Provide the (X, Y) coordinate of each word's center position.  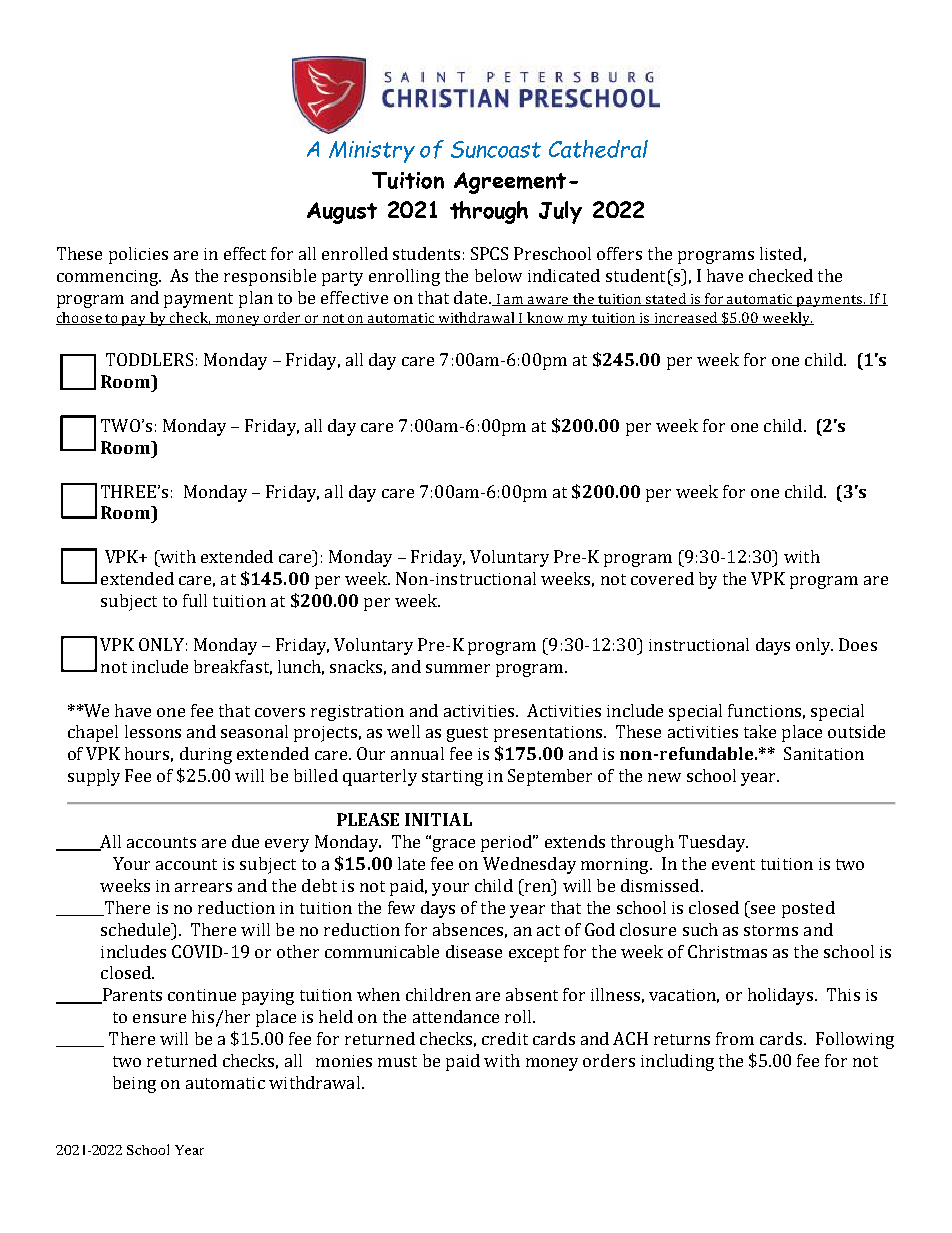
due (245, 841)
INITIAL (438, 819)
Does (858, 644)
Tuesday (713, 843)
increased (686, 318)
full (195, 600)
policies (138, 255)
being (134, 1084)
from (735, 1038)
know (545, 318)
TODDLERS (149, 359)
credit (505, 1038)
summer (458, 668)
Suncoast (496, 149)
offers (619, 253)
